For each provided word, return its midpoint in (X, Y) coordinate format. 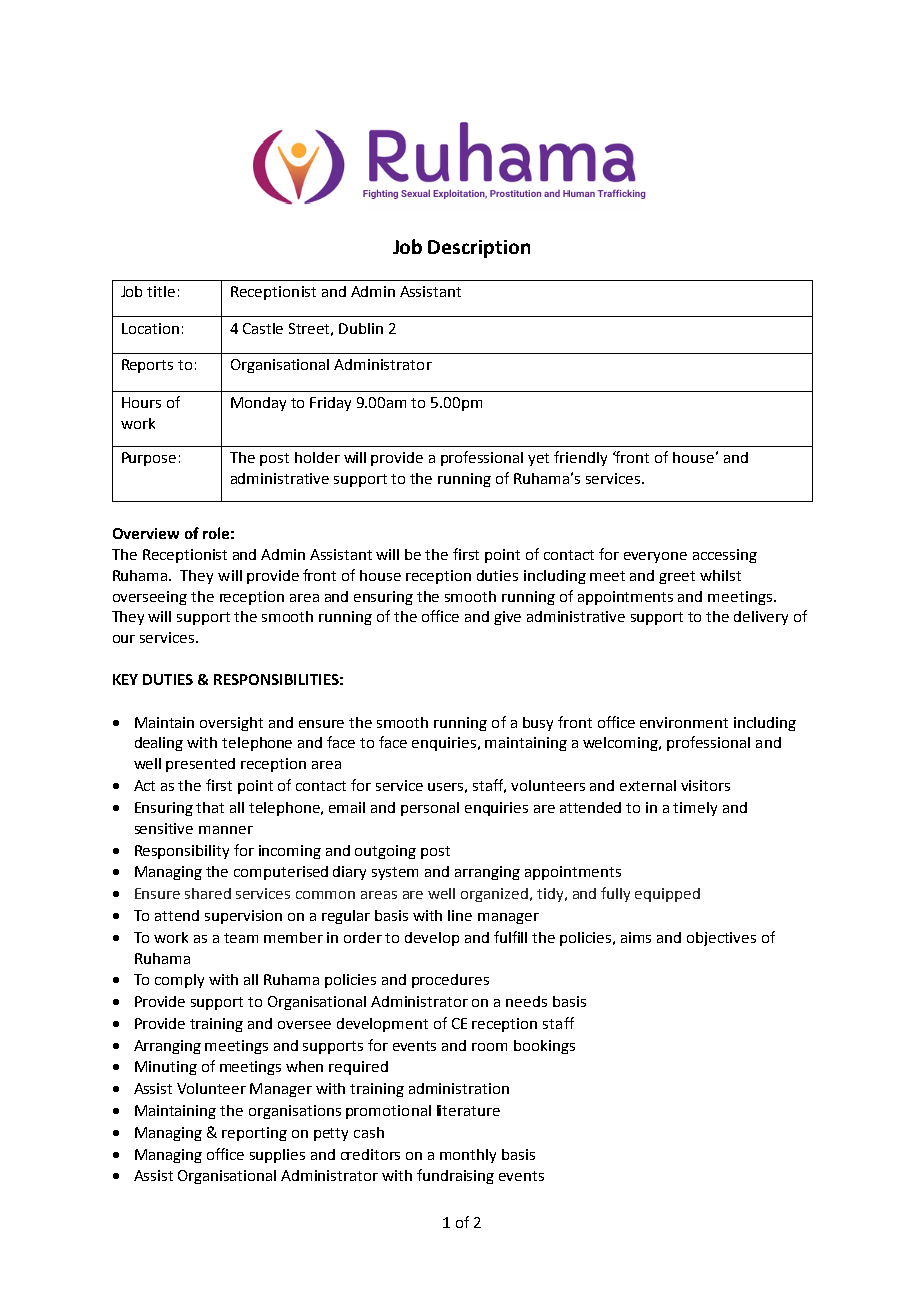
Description (479, 249)
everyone (655, 557)
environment (684, 722)
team (241, 938)
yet (538, 459)
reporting (254, 1134)
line (460, 915)
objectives (721, 939)
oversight (231, 724)
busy (538, 724)
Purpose (149, 459)
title (161, 291)
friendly (580, 458)
